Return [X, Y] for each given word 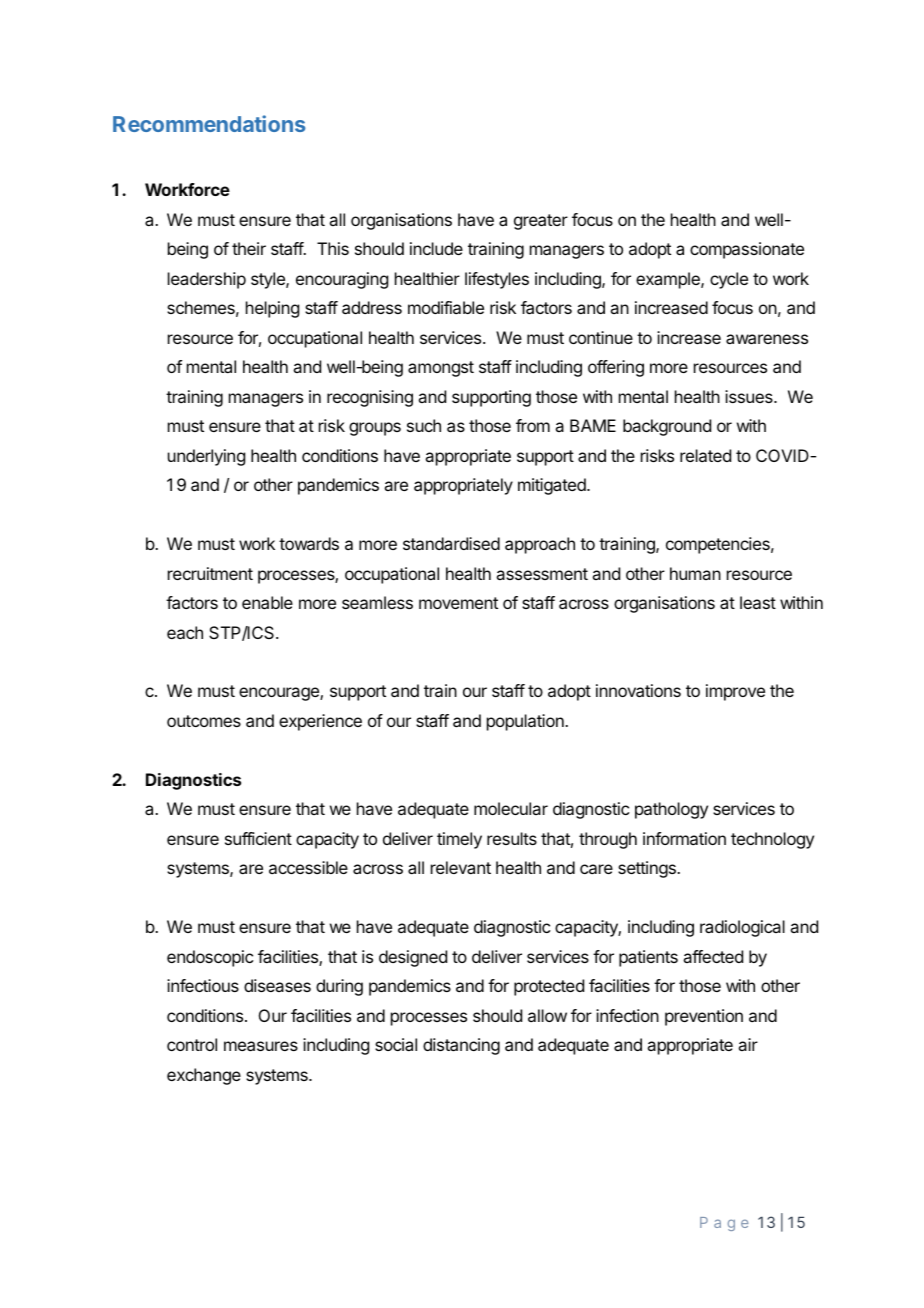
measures [261, 1046]
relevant [461, 867]
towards [309, 543]
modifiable [446, 307]
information [684, 838]
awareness [767, 339]
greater [541, 222]
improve [735, 692]
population [526, 722]
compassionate [747, 250]
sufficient [258, 838]
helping [272, 309]
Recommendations [209, 123]
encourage [280, 694]
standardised [451, 543]
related [705, 455]
